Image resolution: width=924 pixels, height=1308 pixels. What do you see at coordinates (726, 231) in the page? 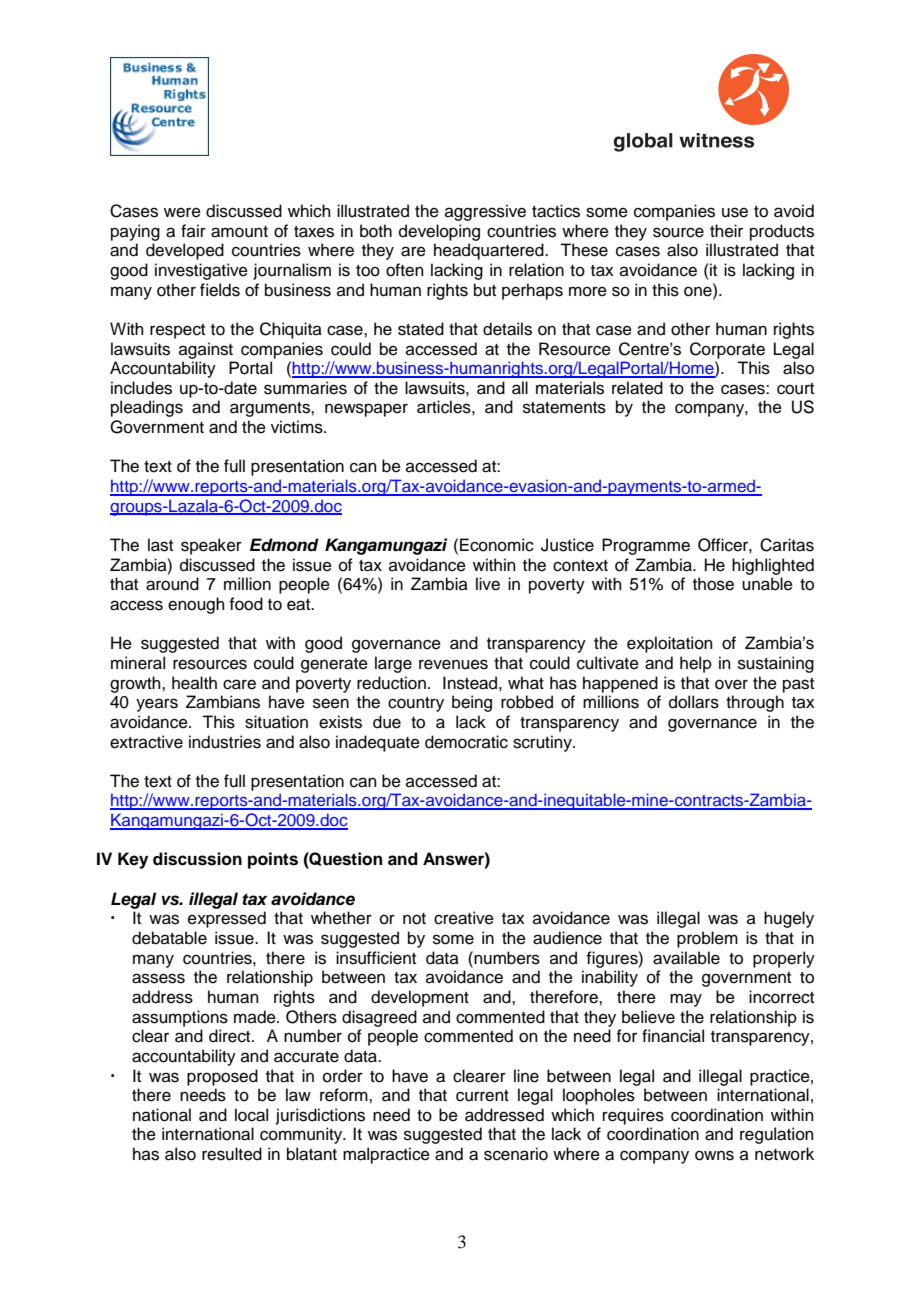
I see `their` at bounding box center [726, 231].
